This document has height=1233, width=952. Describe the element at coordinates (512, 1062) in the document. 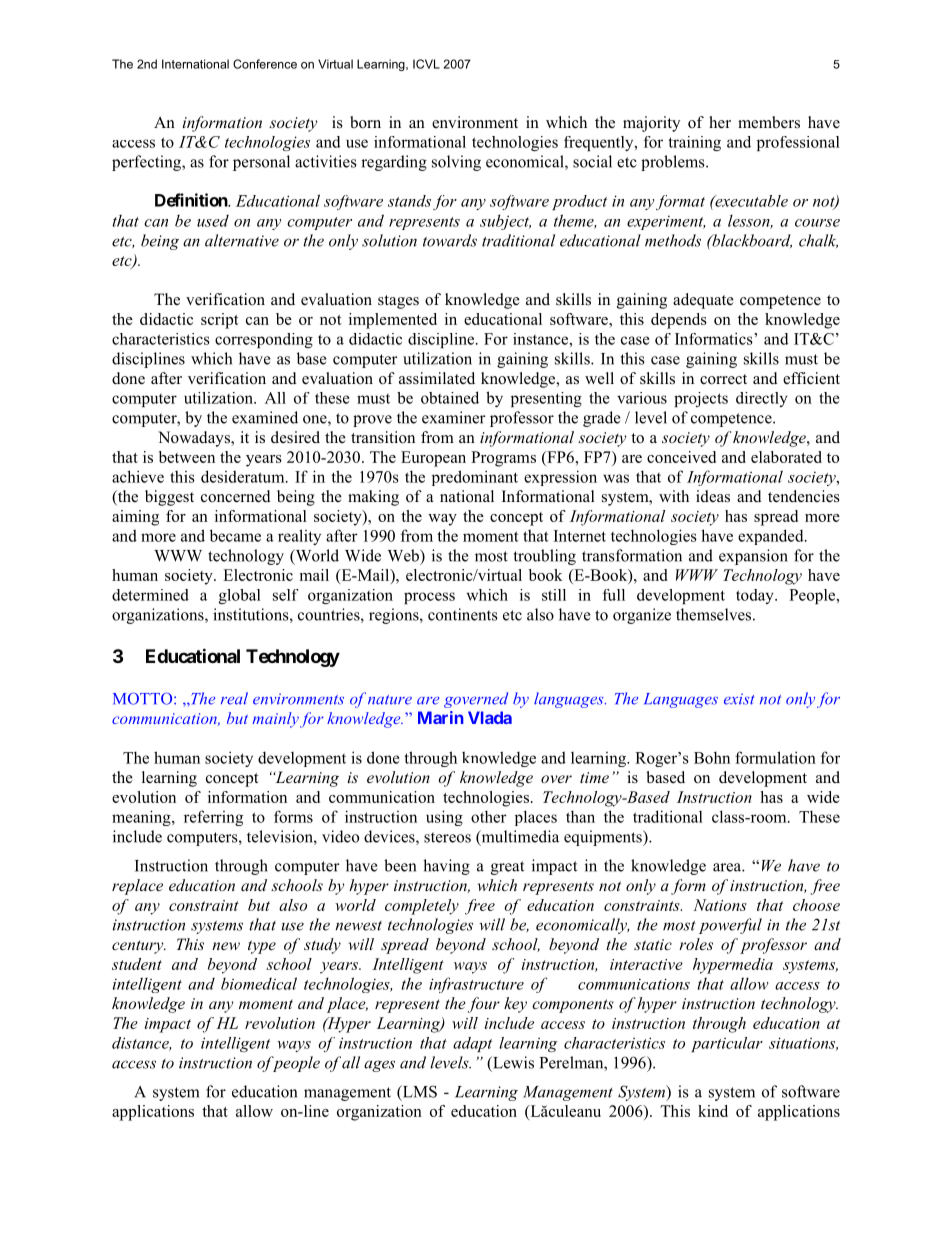

I see `Lewis` at that location.
